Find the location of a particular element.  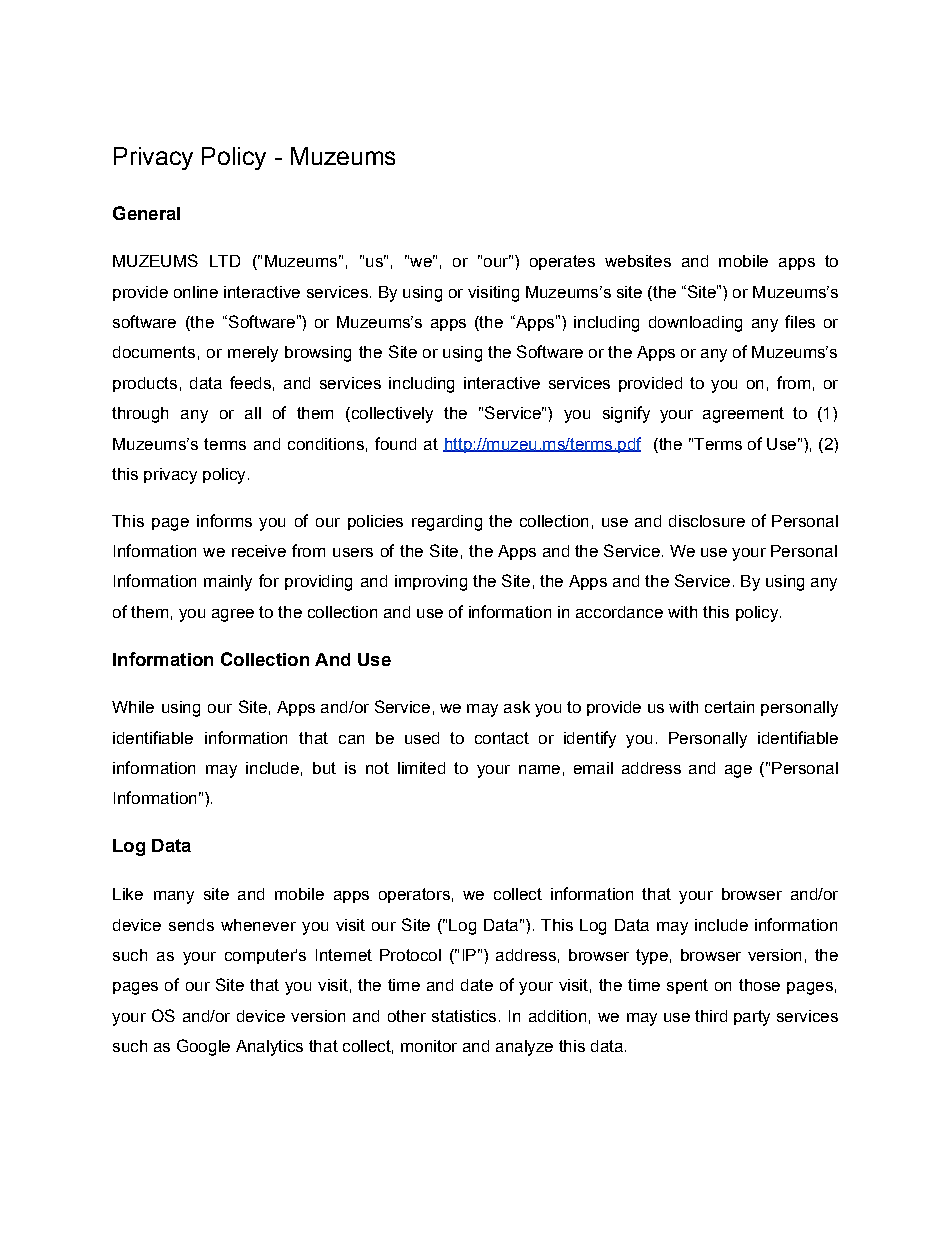

While is located at coordinates (133, 707).
